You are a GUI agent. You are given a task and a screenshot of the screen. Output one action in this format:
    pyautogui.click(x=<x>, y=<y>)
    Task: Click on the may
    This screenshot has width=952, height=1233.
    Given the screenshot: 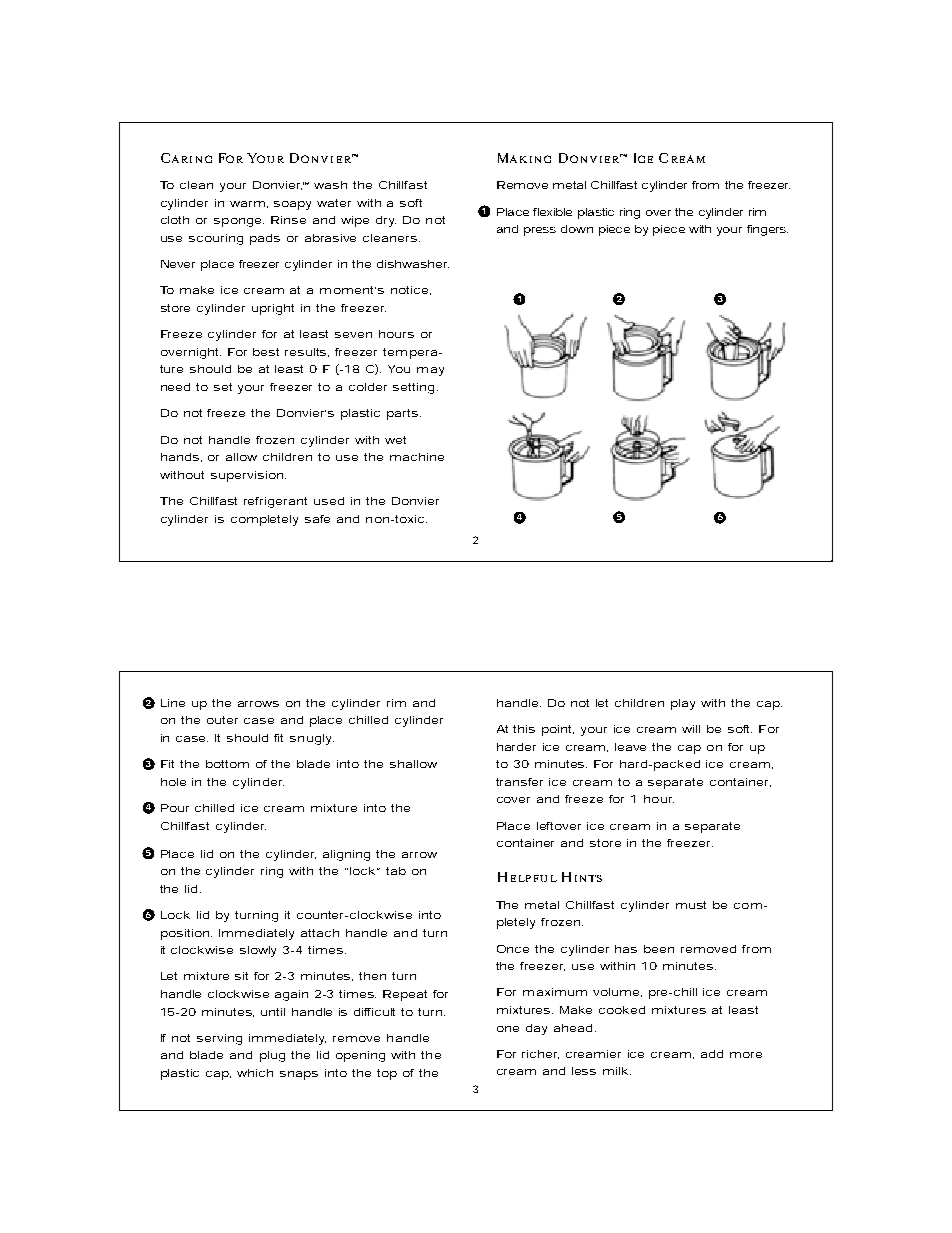 What is the action you would take?
    pyautogui.click(x=430, y=371)
